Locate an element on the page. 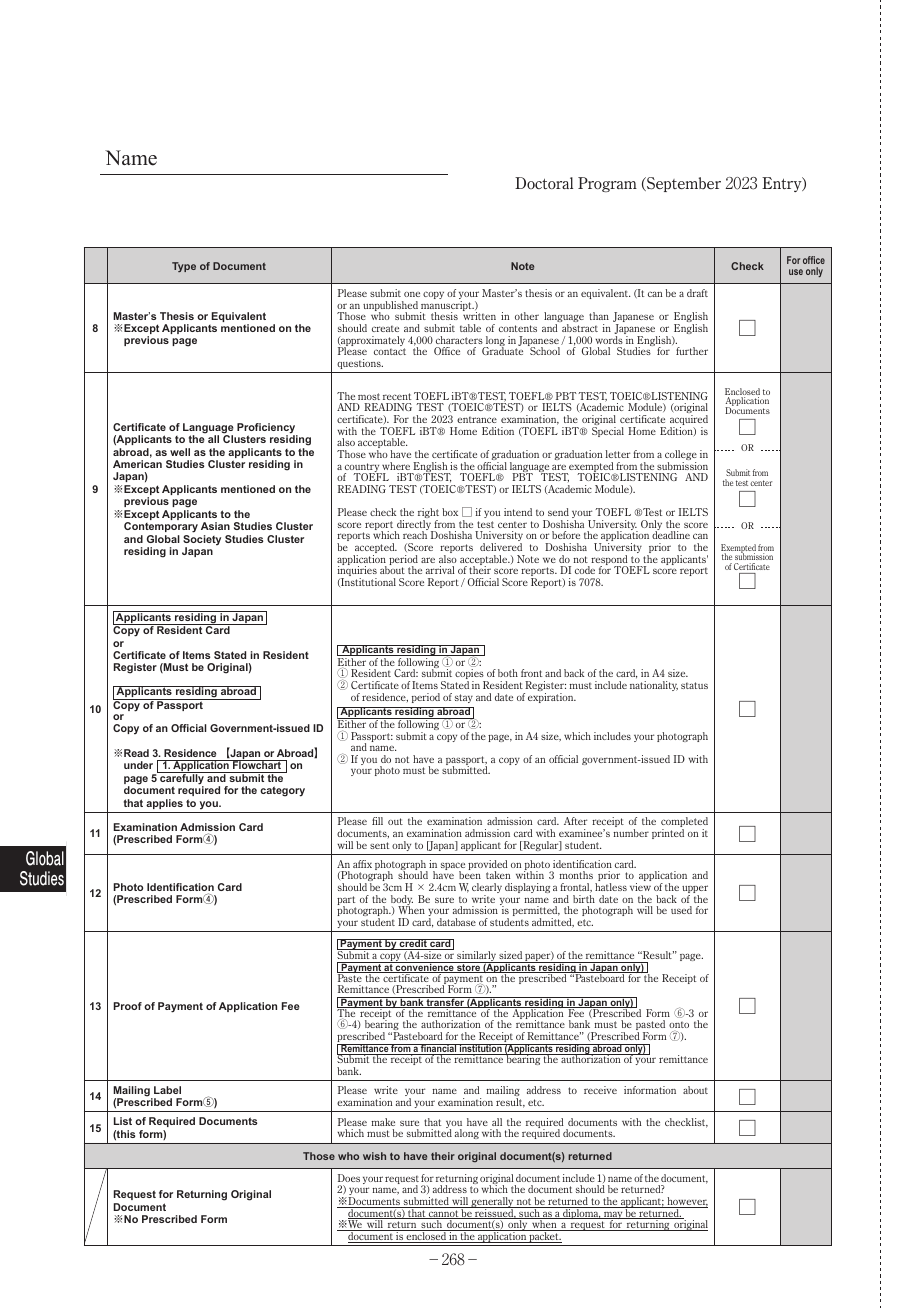 The image size is (924, 1308). applies is located at coordinates (164, 804).
